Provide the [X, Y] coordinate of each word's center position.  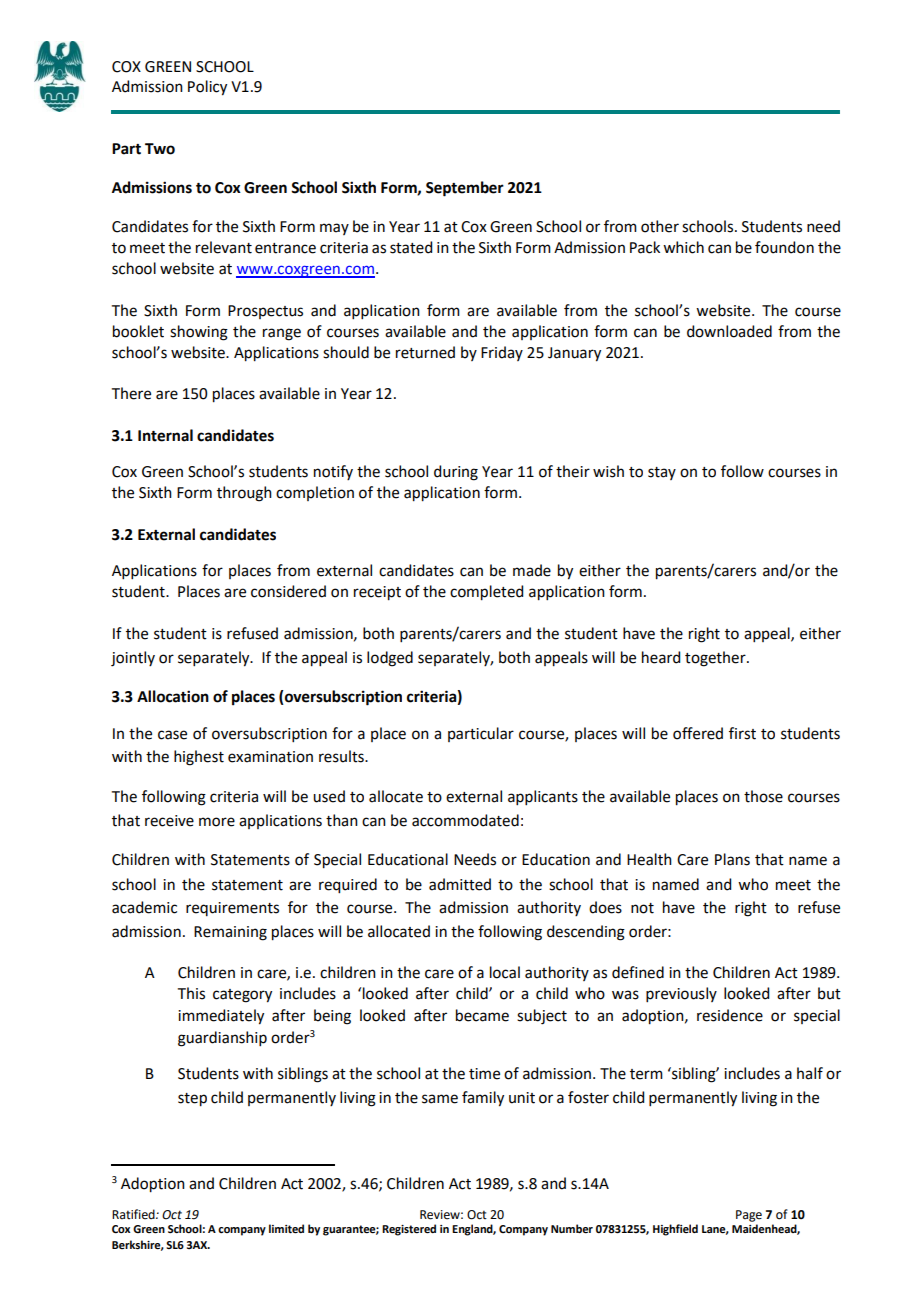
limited [286, 1229]
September [465, 189]
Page [749, 1216]
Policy [207, 88]
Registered [409, 1230]
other [660, 226]
